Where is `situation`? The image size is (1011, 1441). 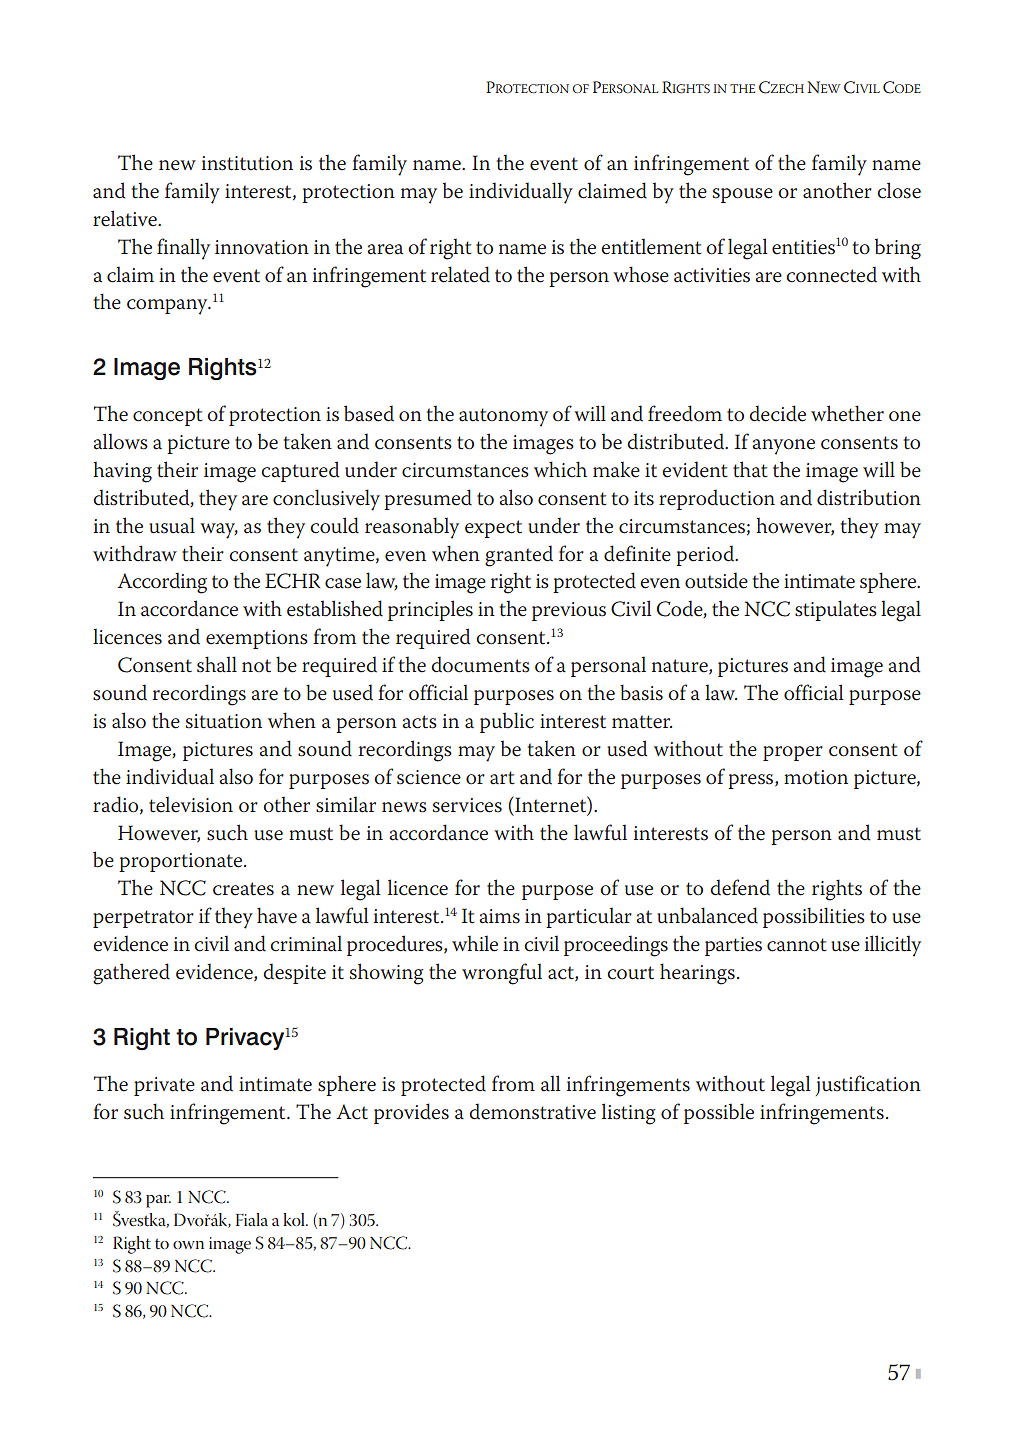
situation is located at coordinates (224, 721).
